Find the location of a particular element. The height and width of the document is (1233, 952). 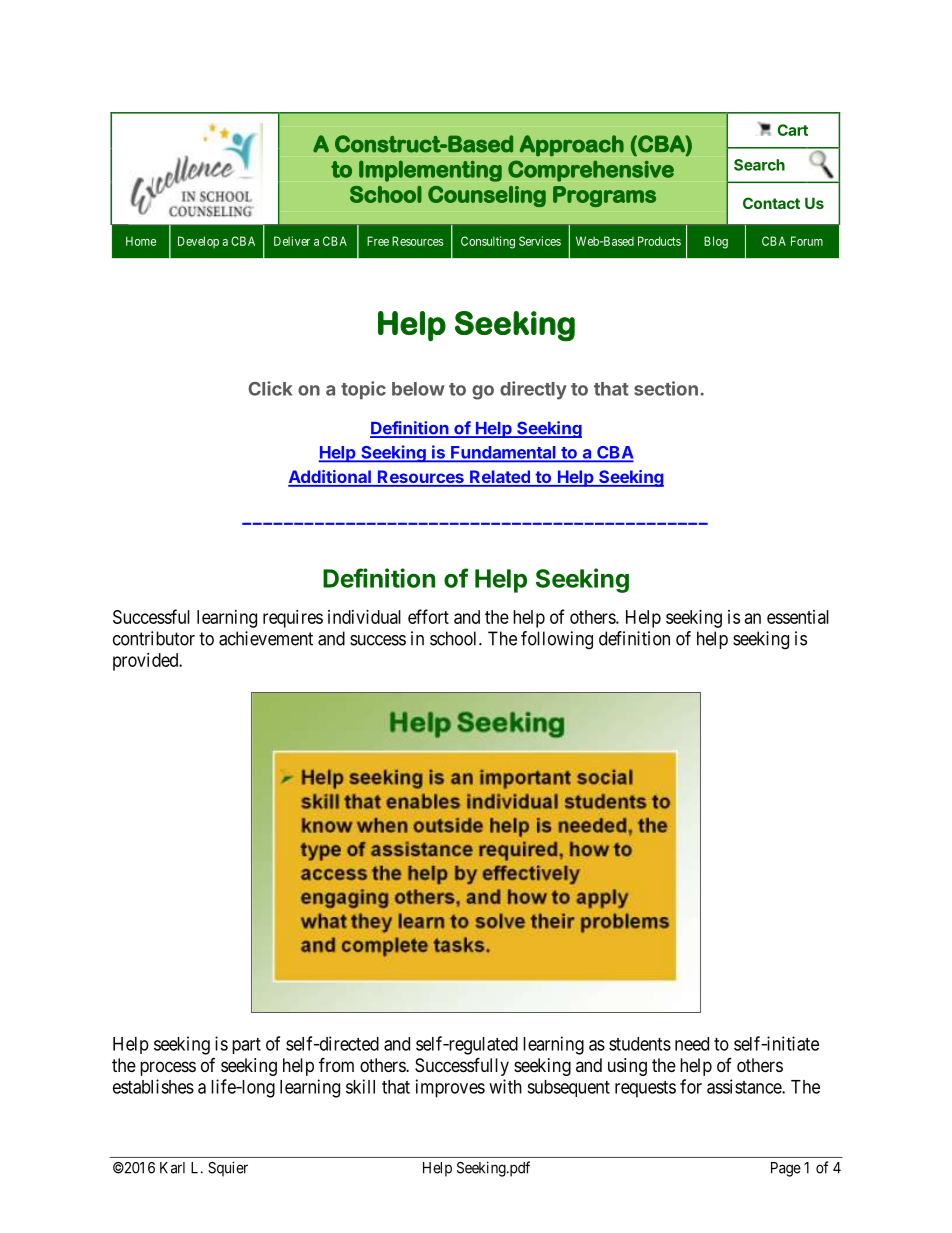

assistance is located at coordinates (745, 1086).
